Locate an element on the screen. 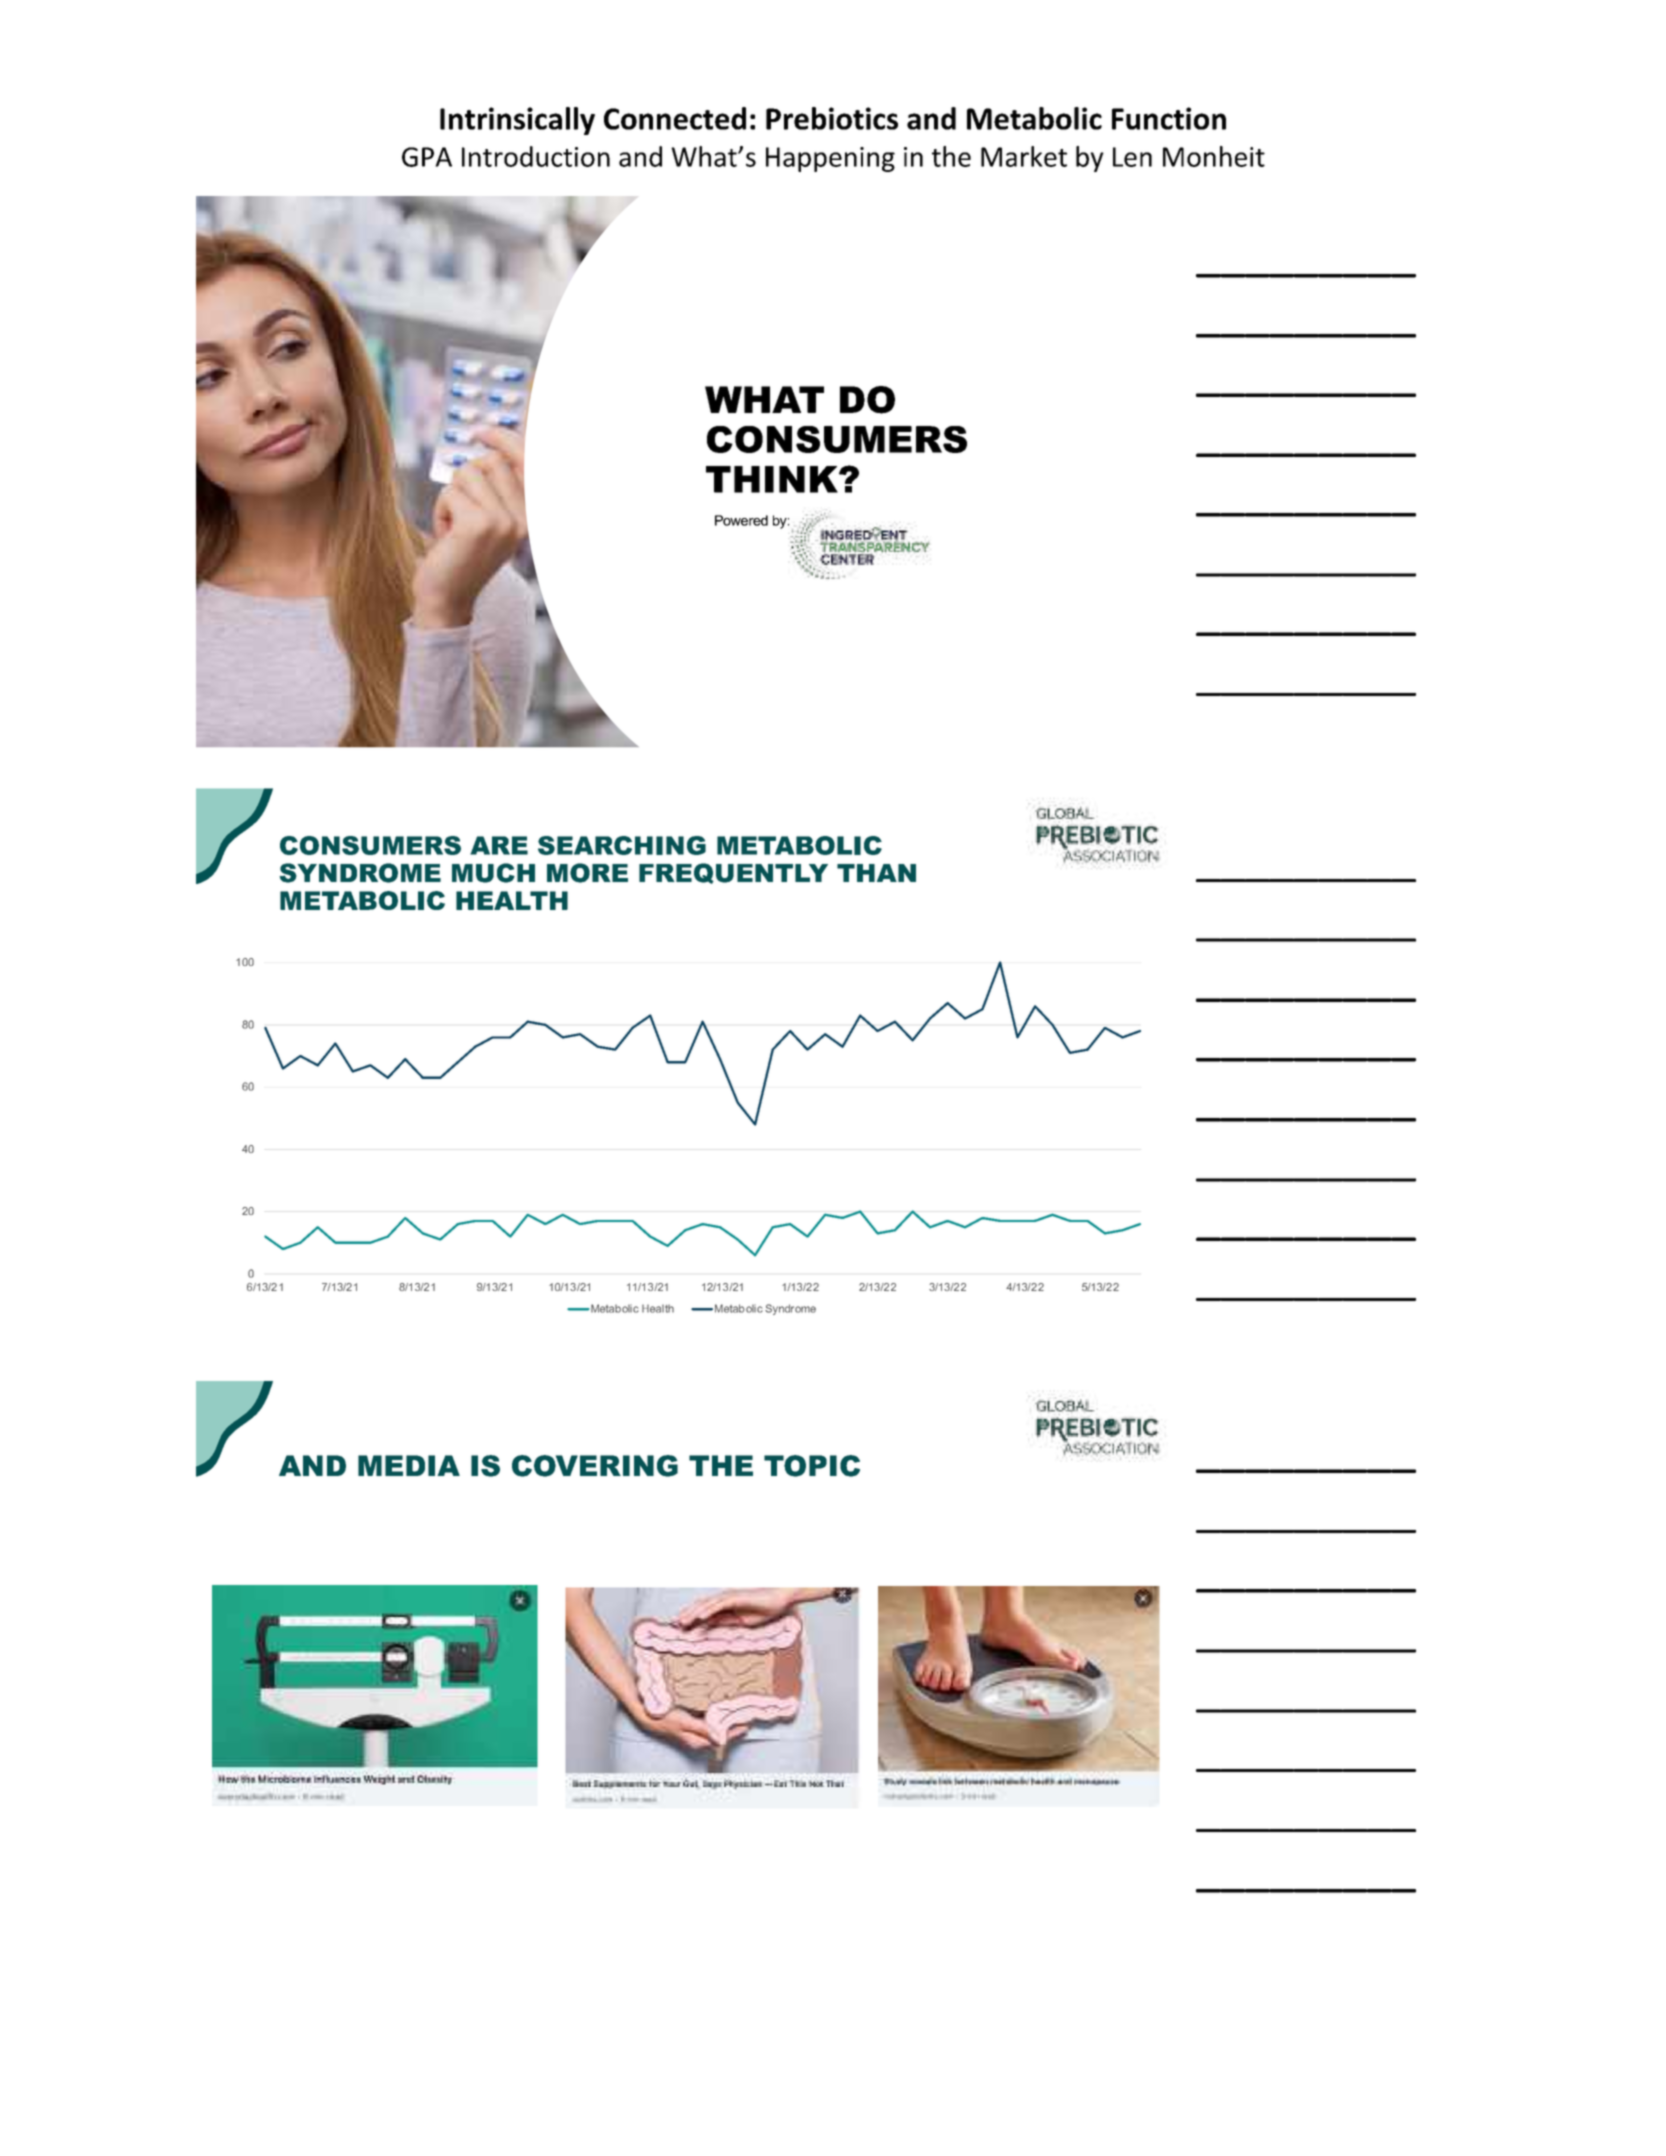  COVERING is located at coordinates (595, 1466).
